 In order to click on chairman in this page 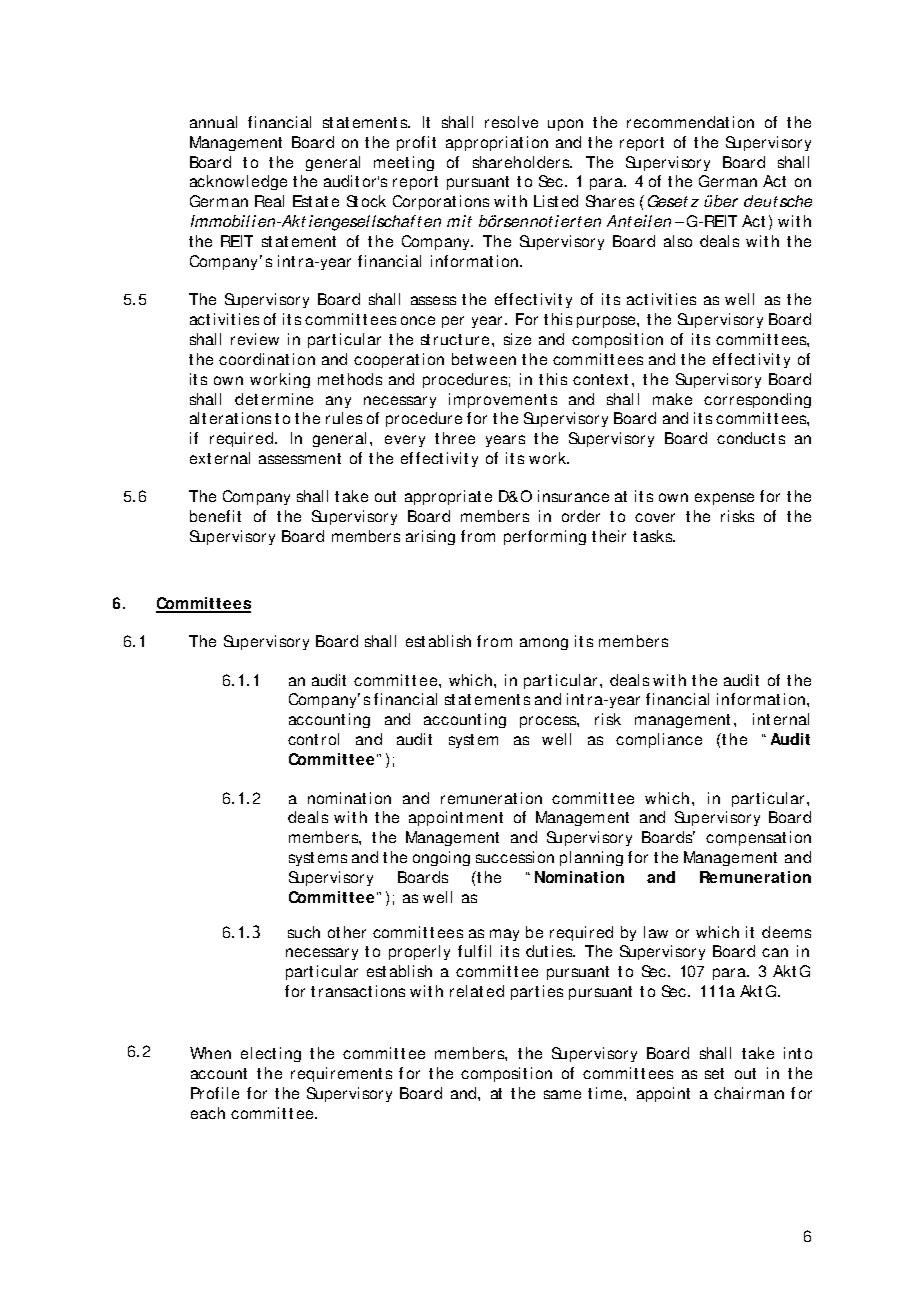, I will do `click(749, 1093)`.
